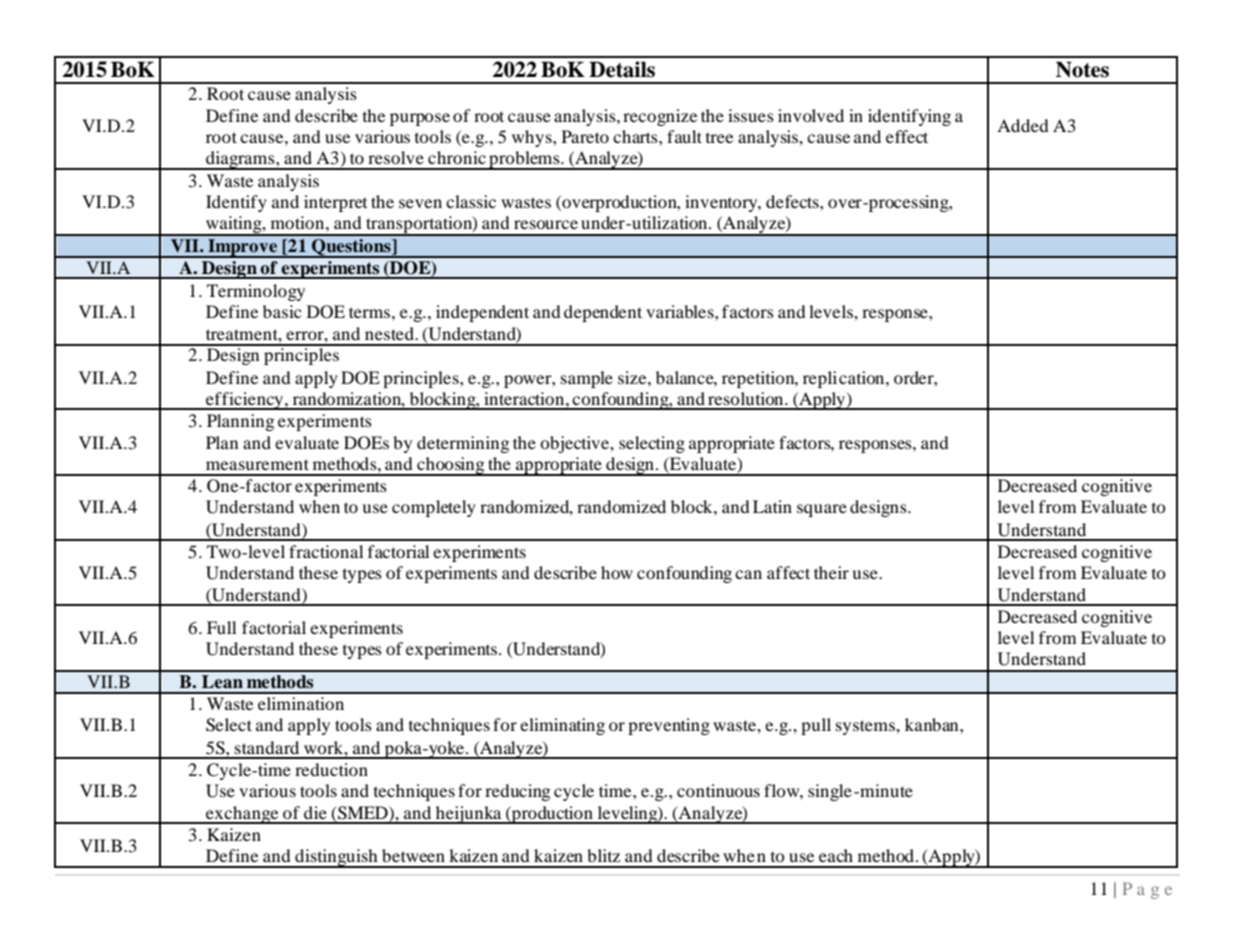 Image resolution: width=1233 pixels, height=952 pixels. Describe the element at coordinates (772, 506) in the screenshot. I see `Latin` at that location.
